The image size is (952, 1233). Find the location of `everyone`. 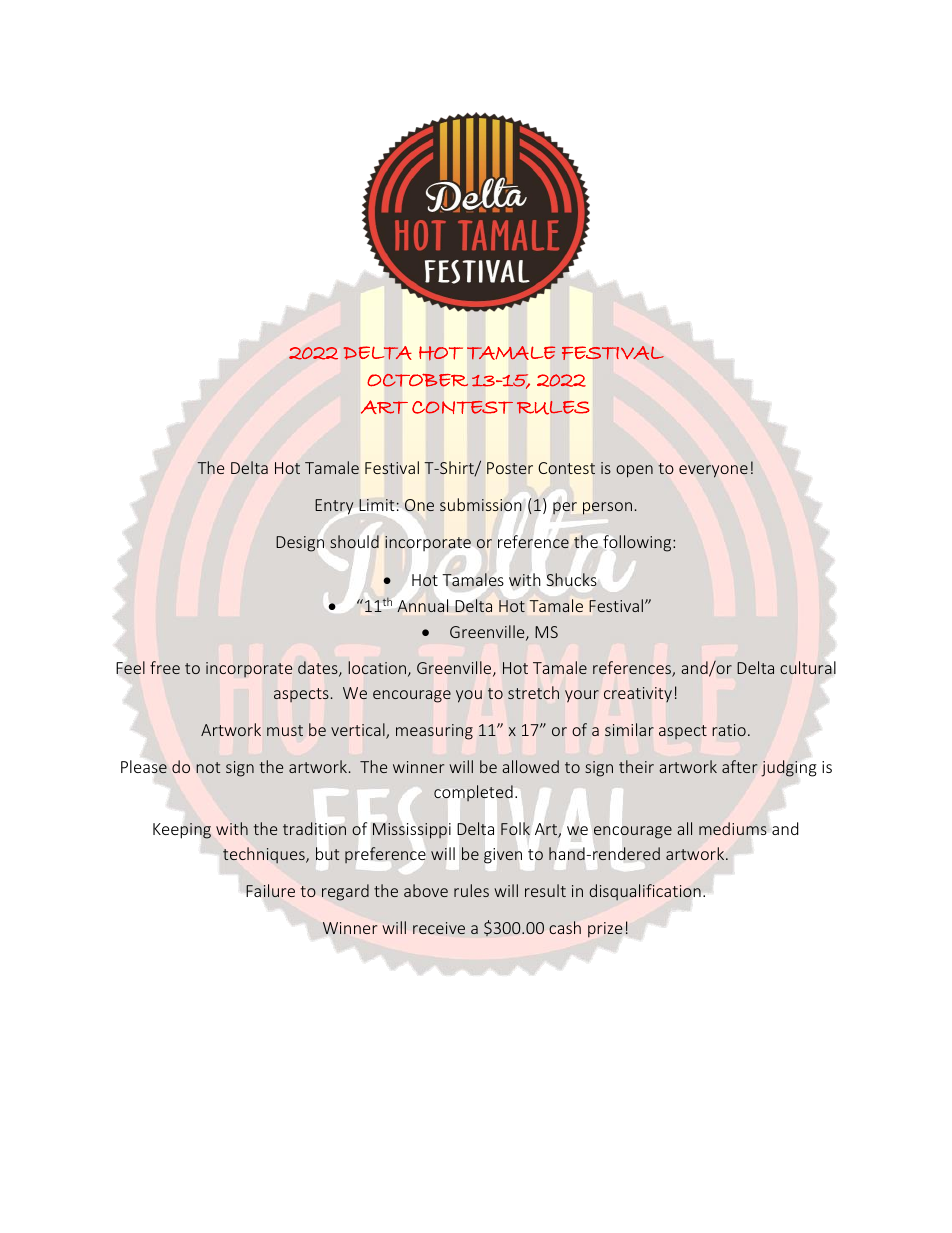

everyone is located at coordinates (713, 471).
